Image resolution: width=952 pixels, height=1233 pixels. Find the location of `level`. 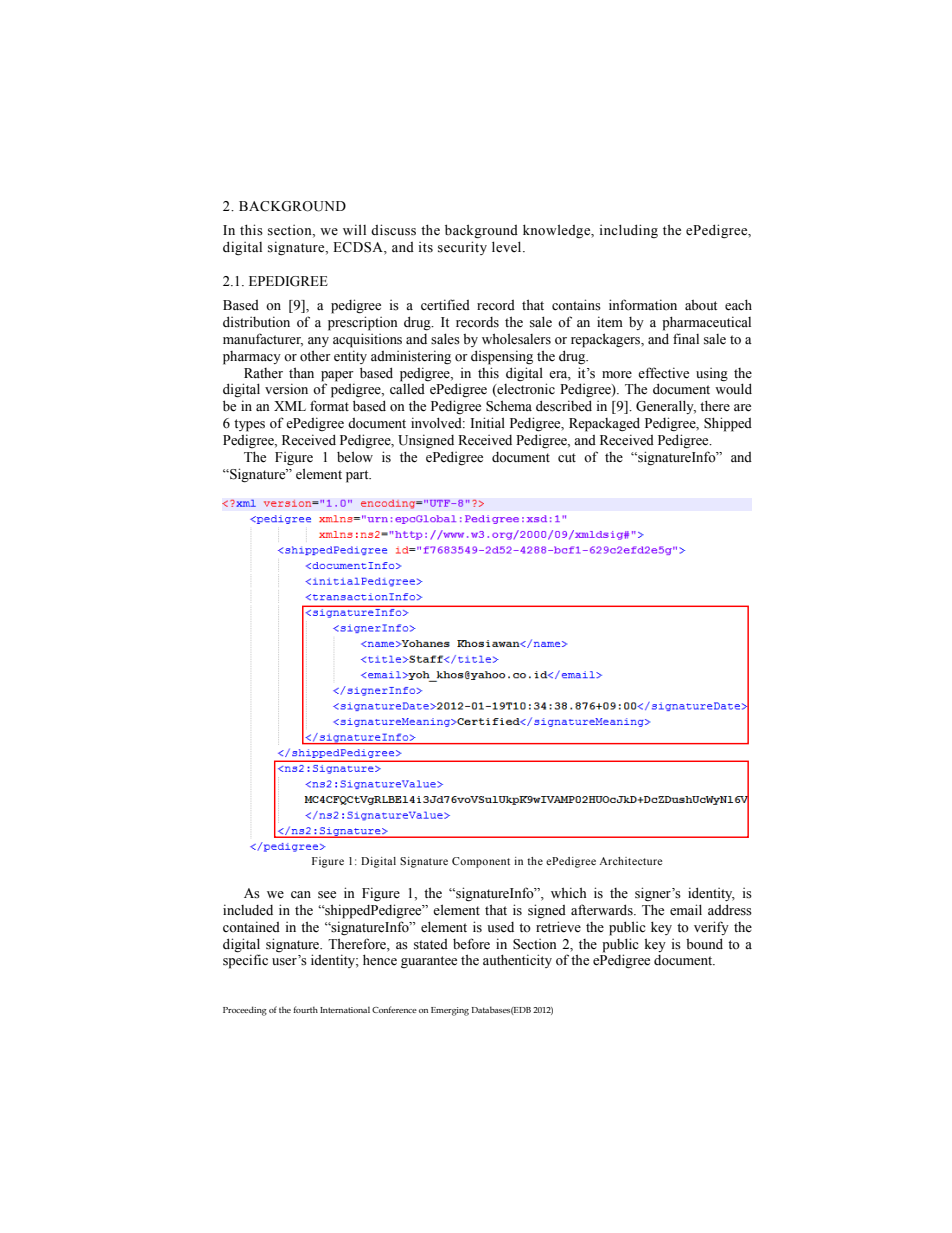

level is located at coordinates (508, 247).
